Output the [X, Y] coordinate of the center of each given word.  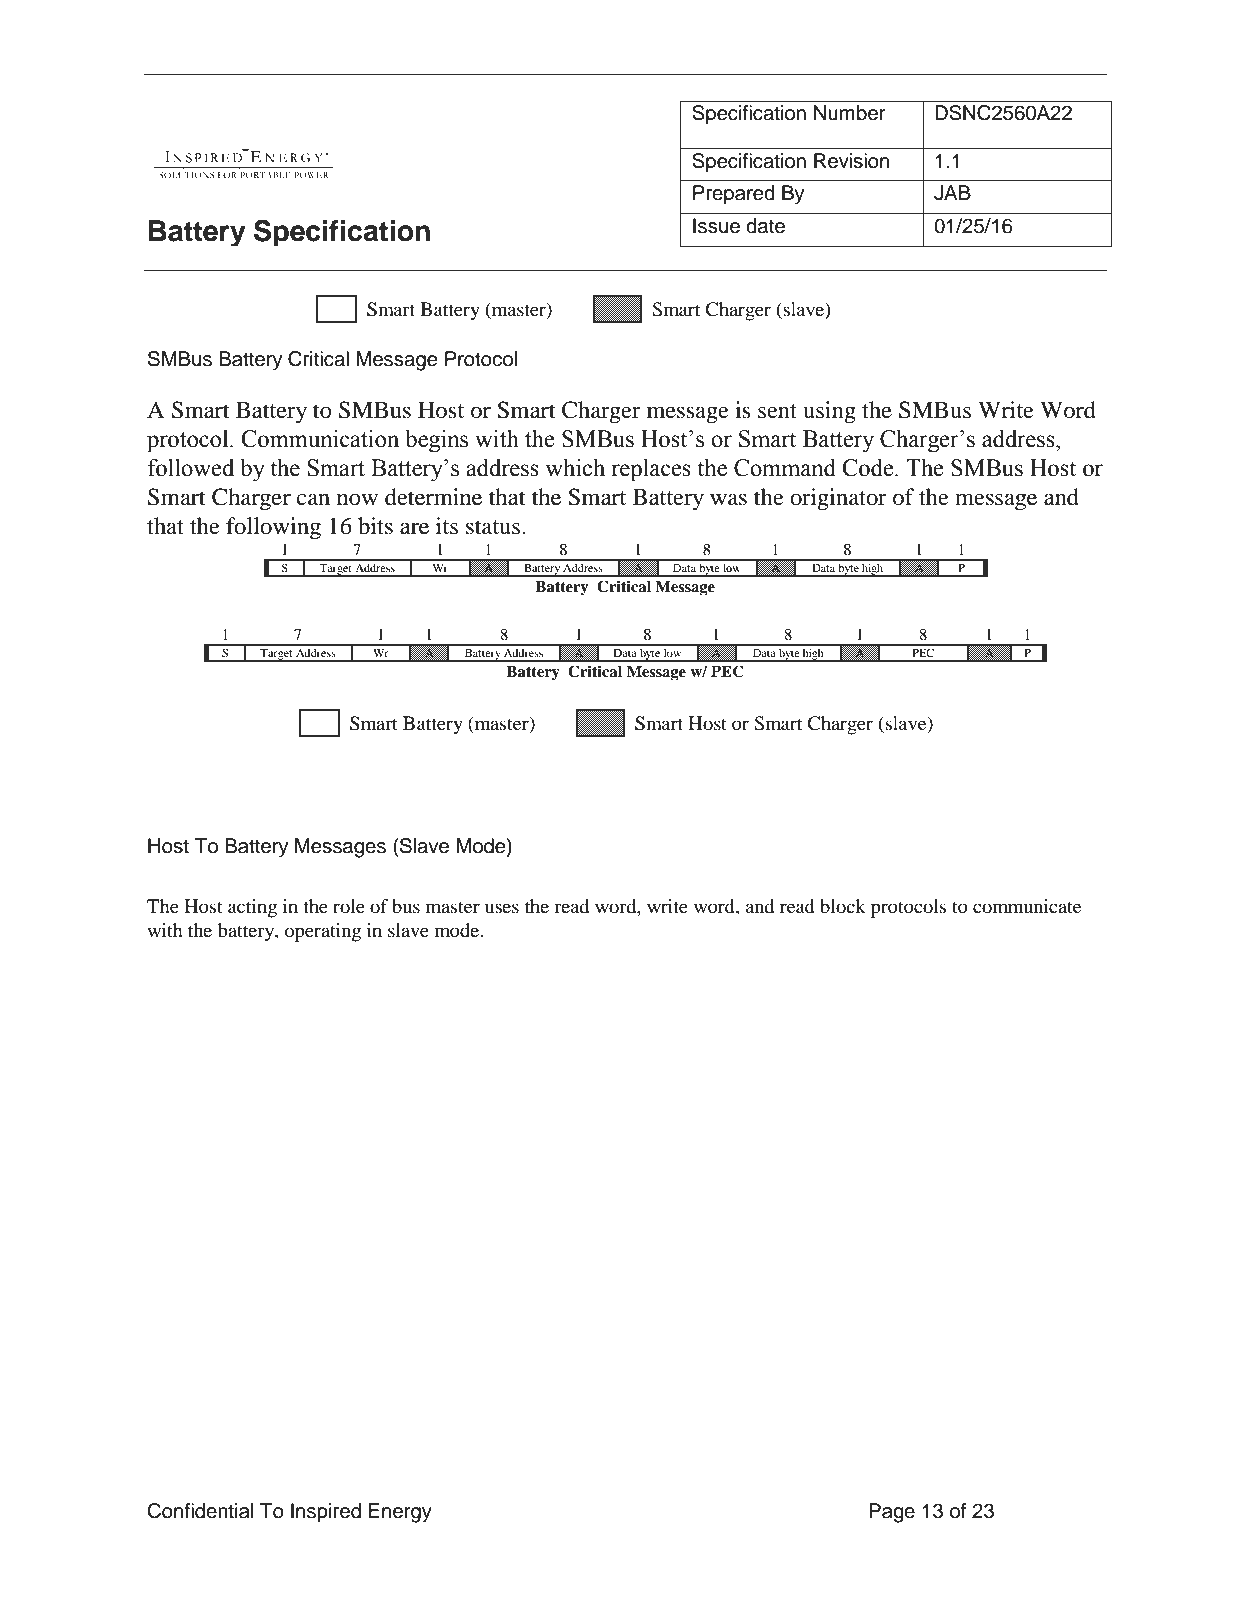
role [349, 906]
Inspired [326, 1513]
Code [869, 468]
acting [252, 908]
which [575, 467]
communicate [1027, 906]
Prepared [734, 195]
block [843, 906]
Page [892, 1513]
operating [323, 932]
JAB [952, 193]
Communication [320, 439]
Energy [400, 1513]
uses [502, 908]
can [313, 499]
